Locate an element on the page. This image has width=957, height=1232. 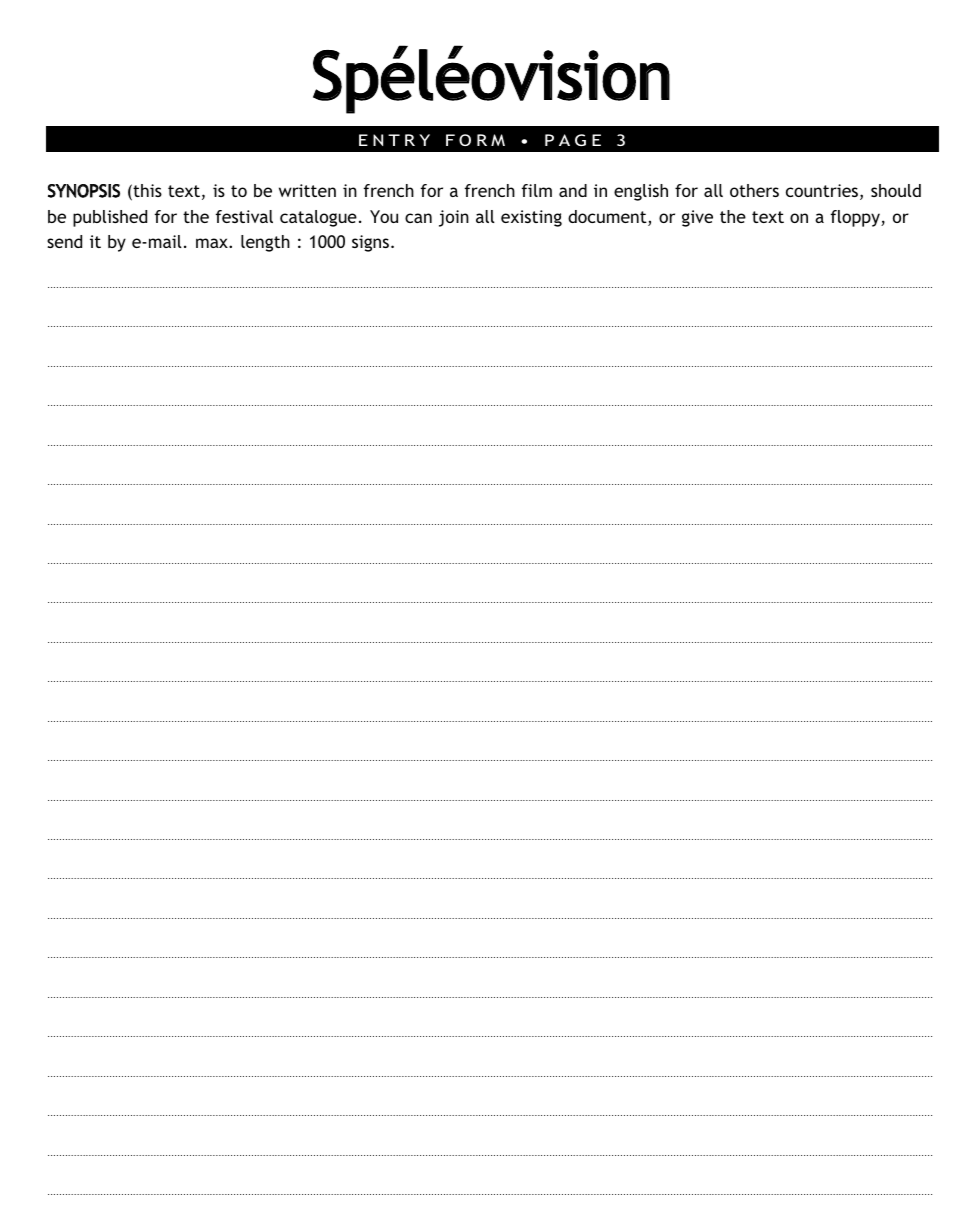
written is located at coordinates (307, 190).
